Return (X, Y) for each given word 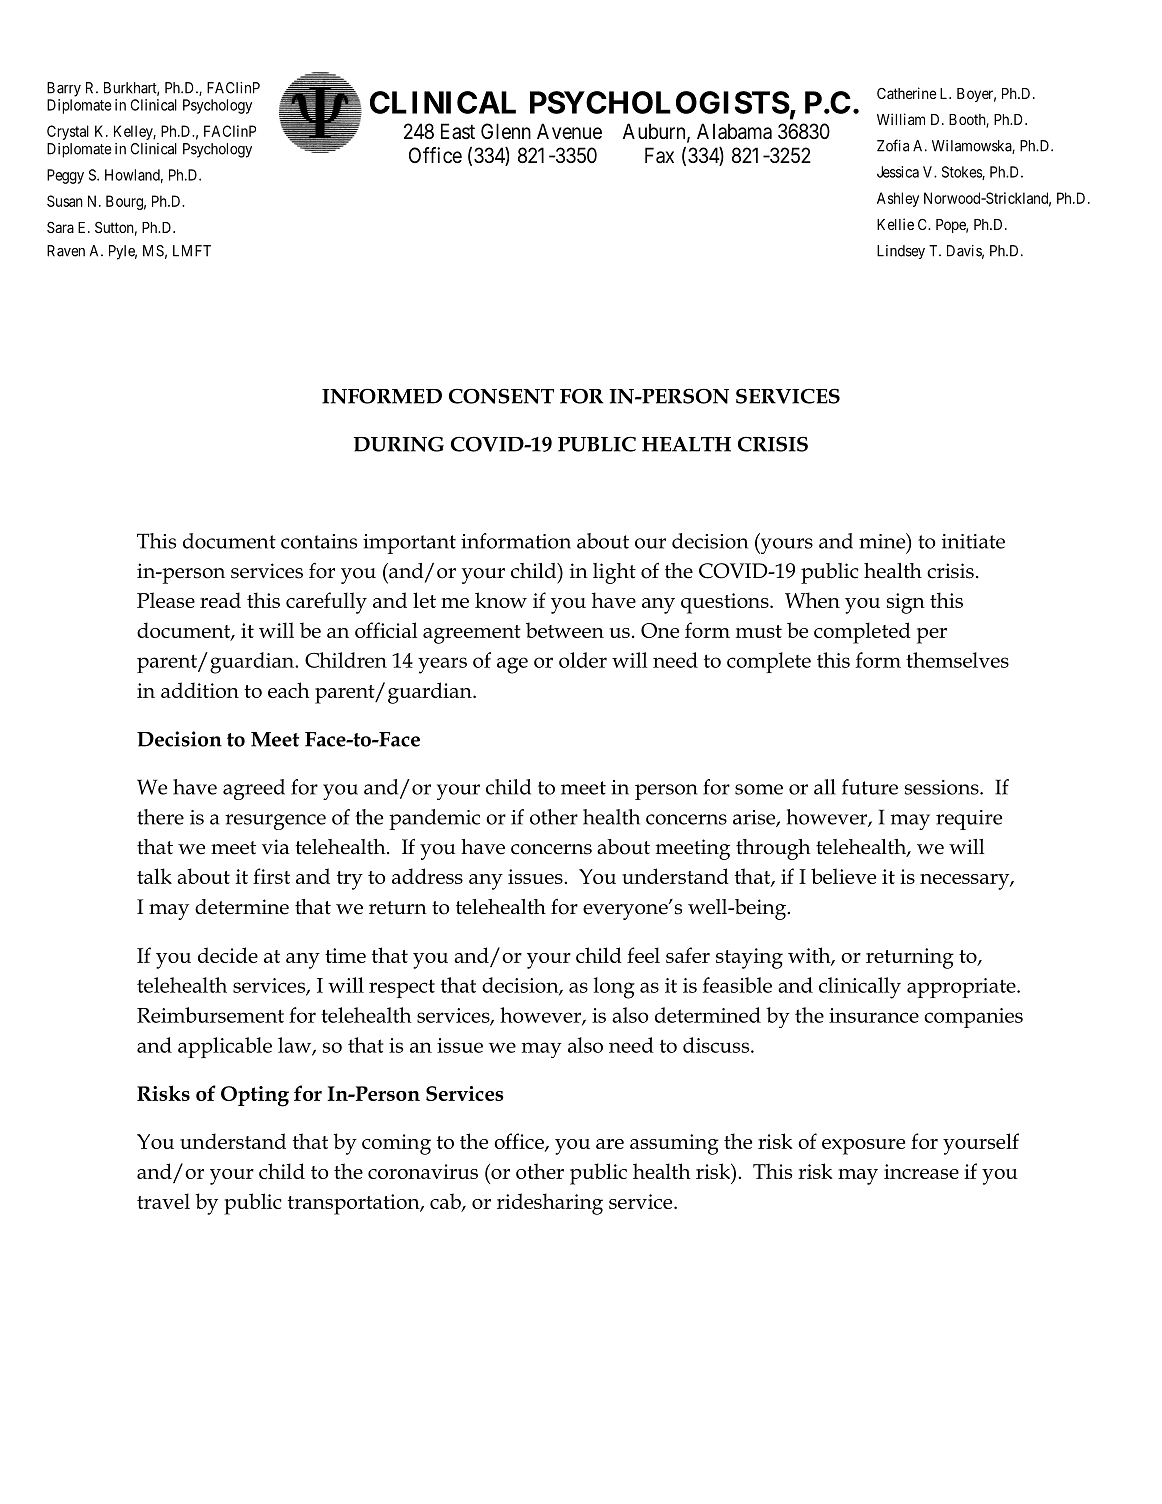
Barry (64, 89)
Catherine (907, 93)
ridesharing (550, 1204)
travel (163, 1201)
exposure (863, 1147)
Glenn (506, 131)
